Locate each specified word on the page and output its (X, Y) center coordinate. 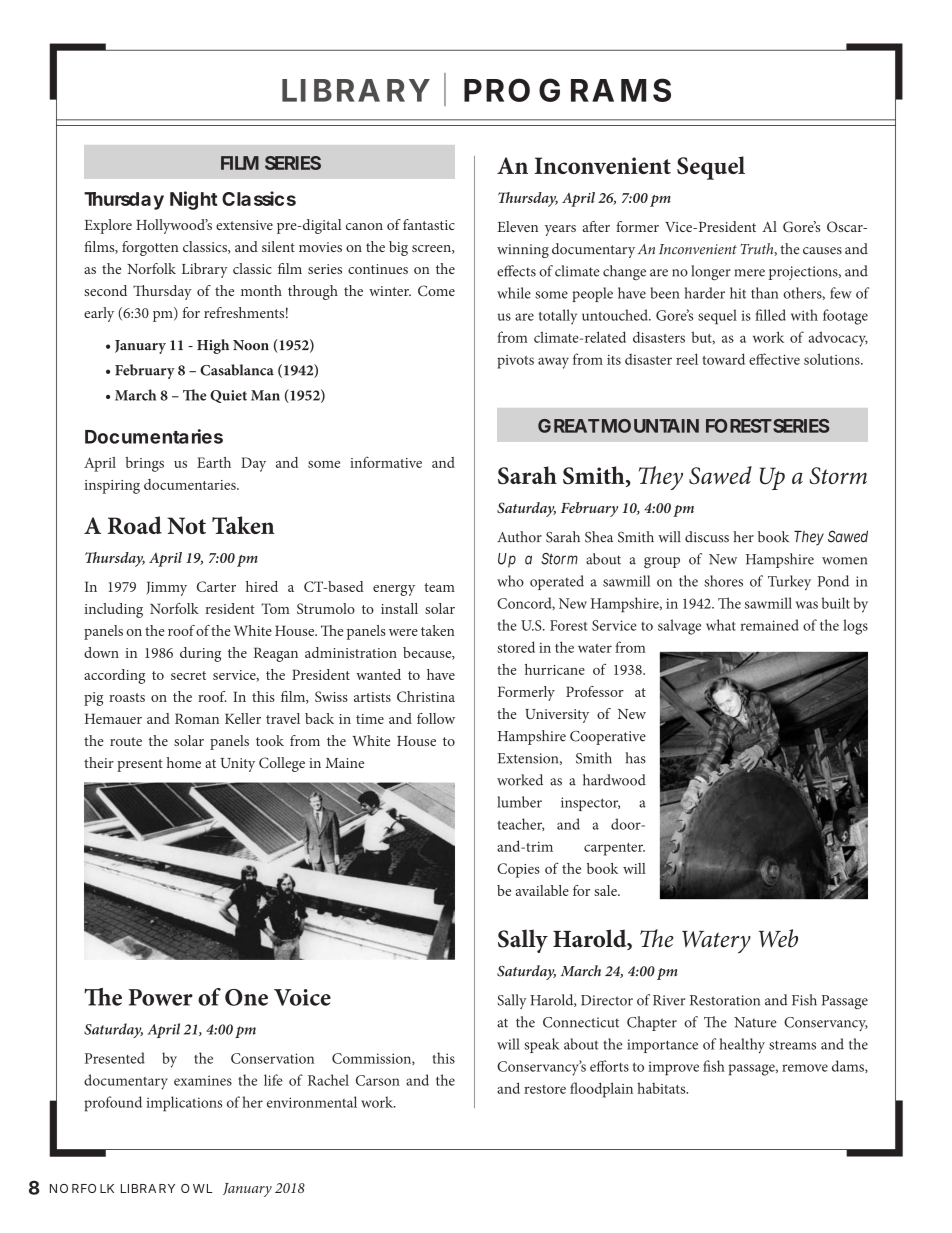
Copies (518, 870)
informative (386, 462)
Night (194, 200)
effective (774, 359)
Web (778, 938)
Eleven (517, 226)
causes (822, 251)
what (721, 625)
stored (516, 647)
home (184, 762)
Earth (214, 462)
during (200, 654)
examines (203, 1080)
